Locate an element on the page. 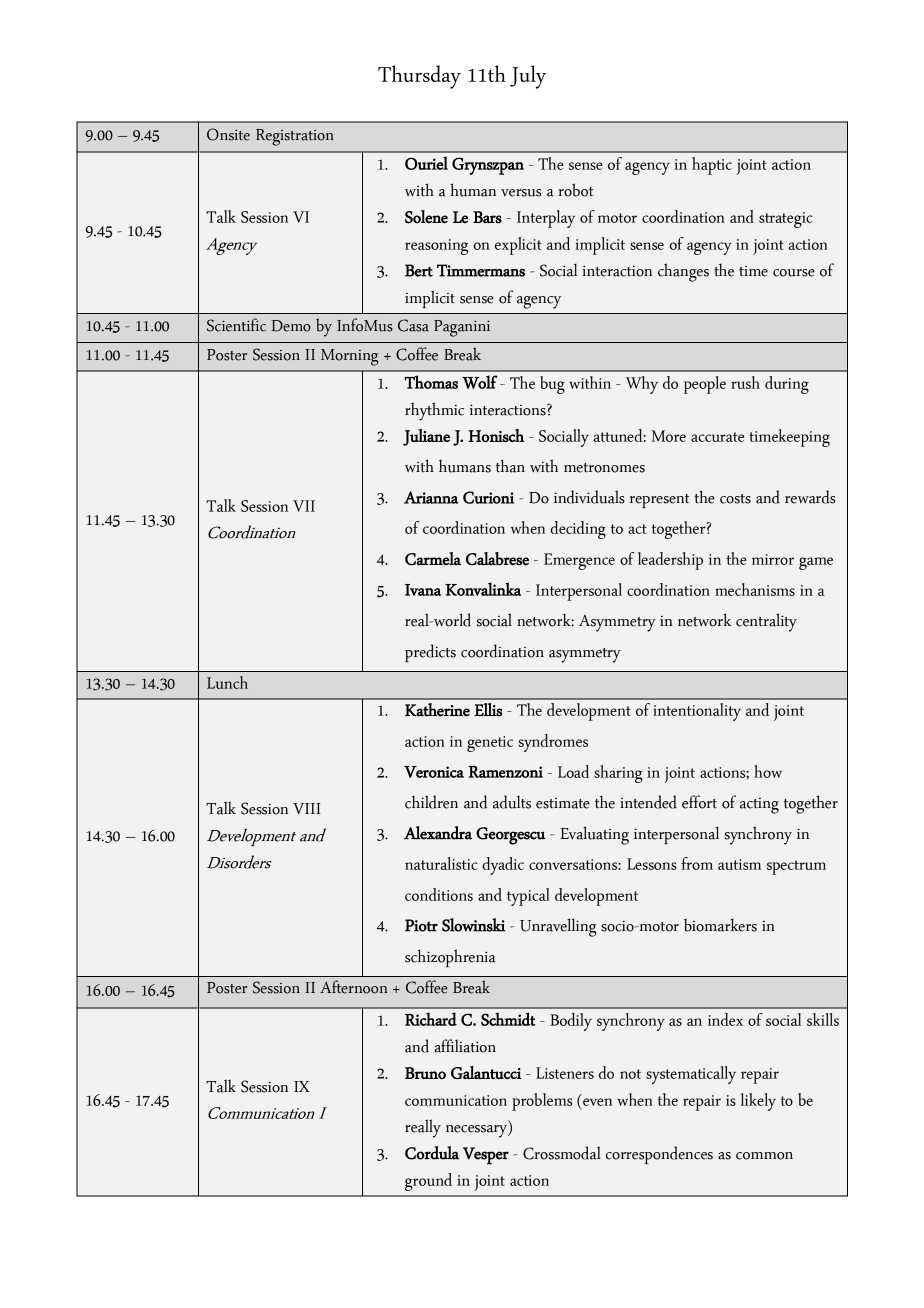  July is located at coordinates (528, 77).
